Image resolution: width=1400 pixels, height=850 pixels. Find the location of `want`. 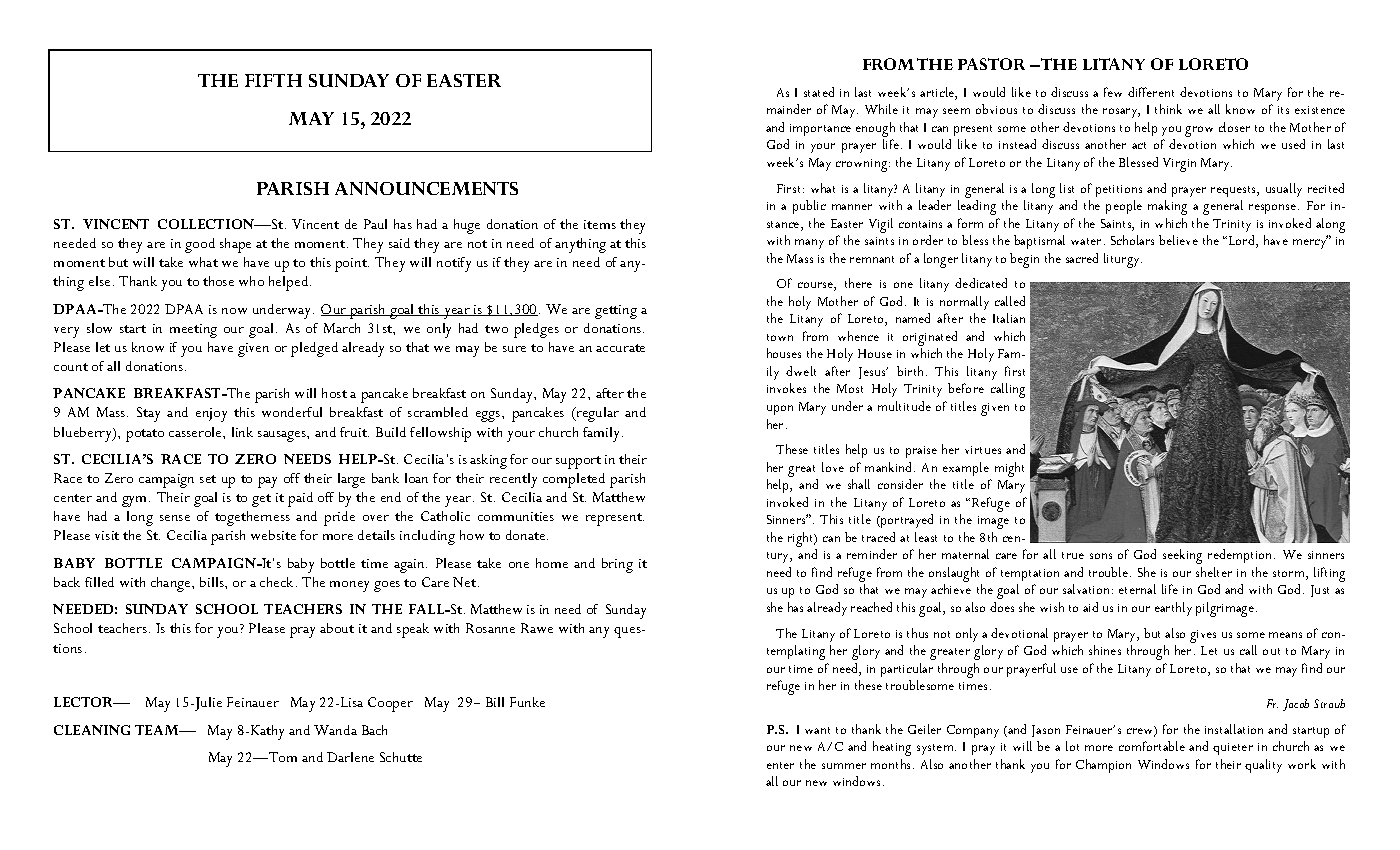

want is located at coordinates (817, 730).
